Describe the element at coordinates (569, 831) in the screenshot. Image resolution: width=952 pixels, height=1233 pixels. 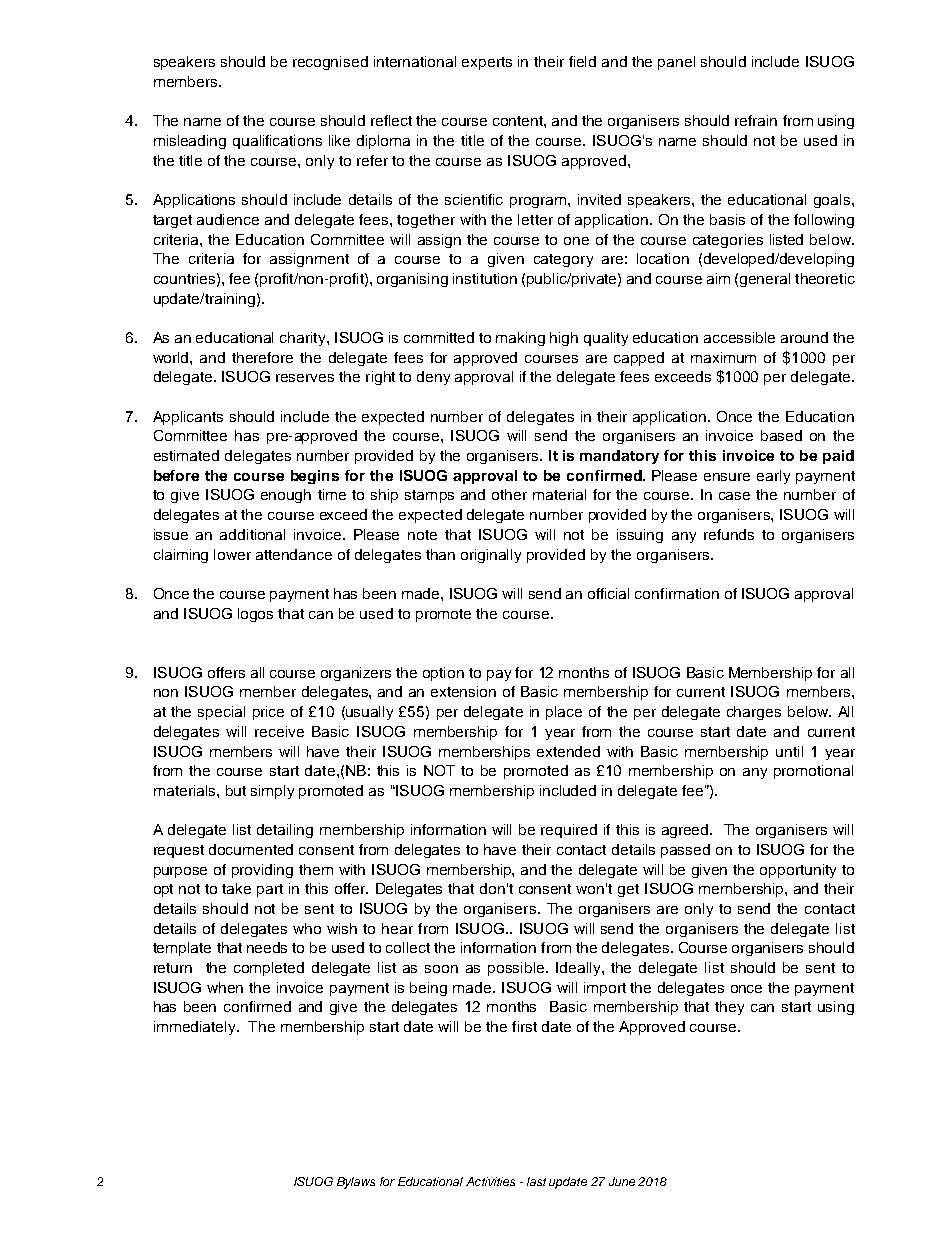
I see `required` at that location.
